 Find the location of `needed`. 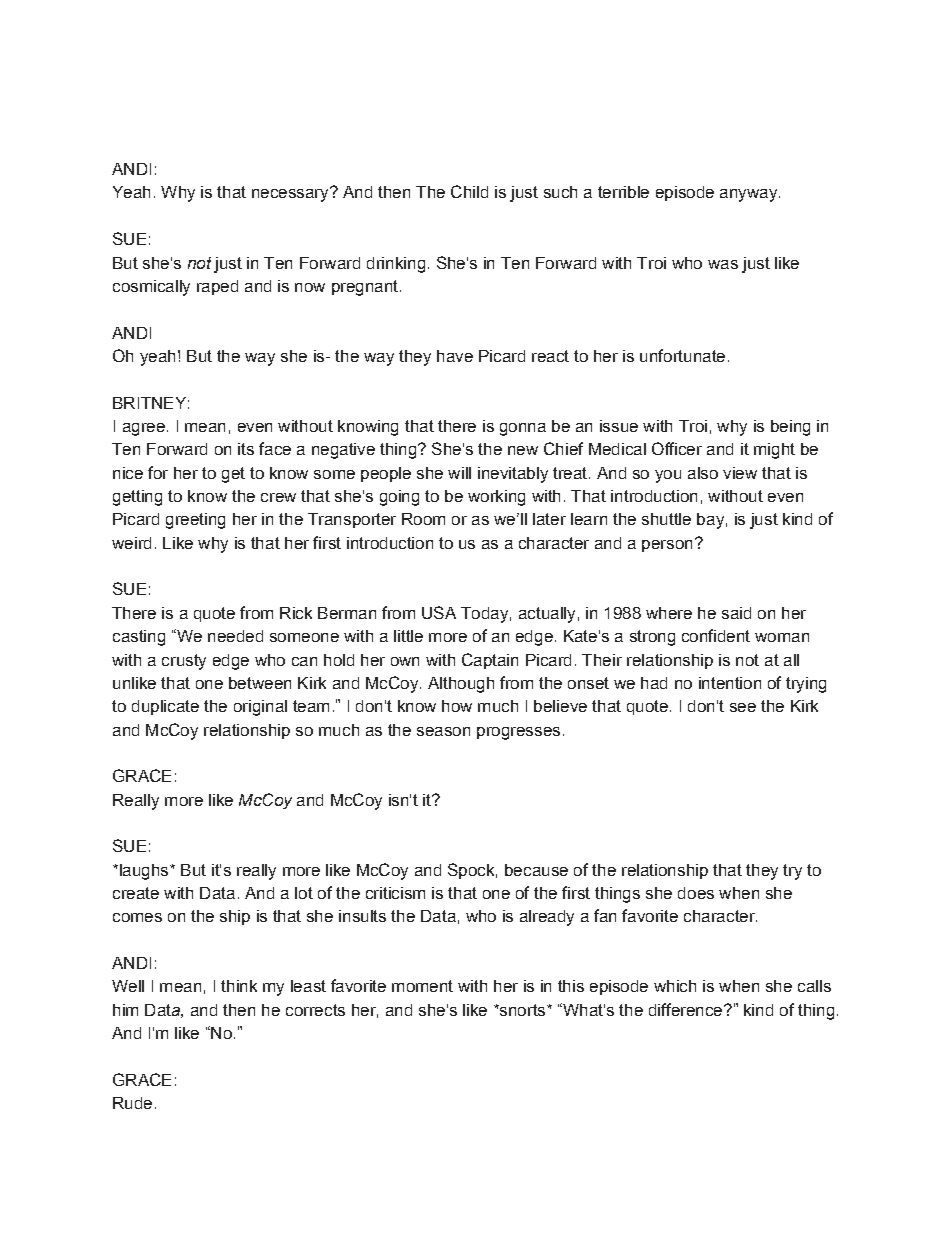

needed is located at coordinates (235, 636).
